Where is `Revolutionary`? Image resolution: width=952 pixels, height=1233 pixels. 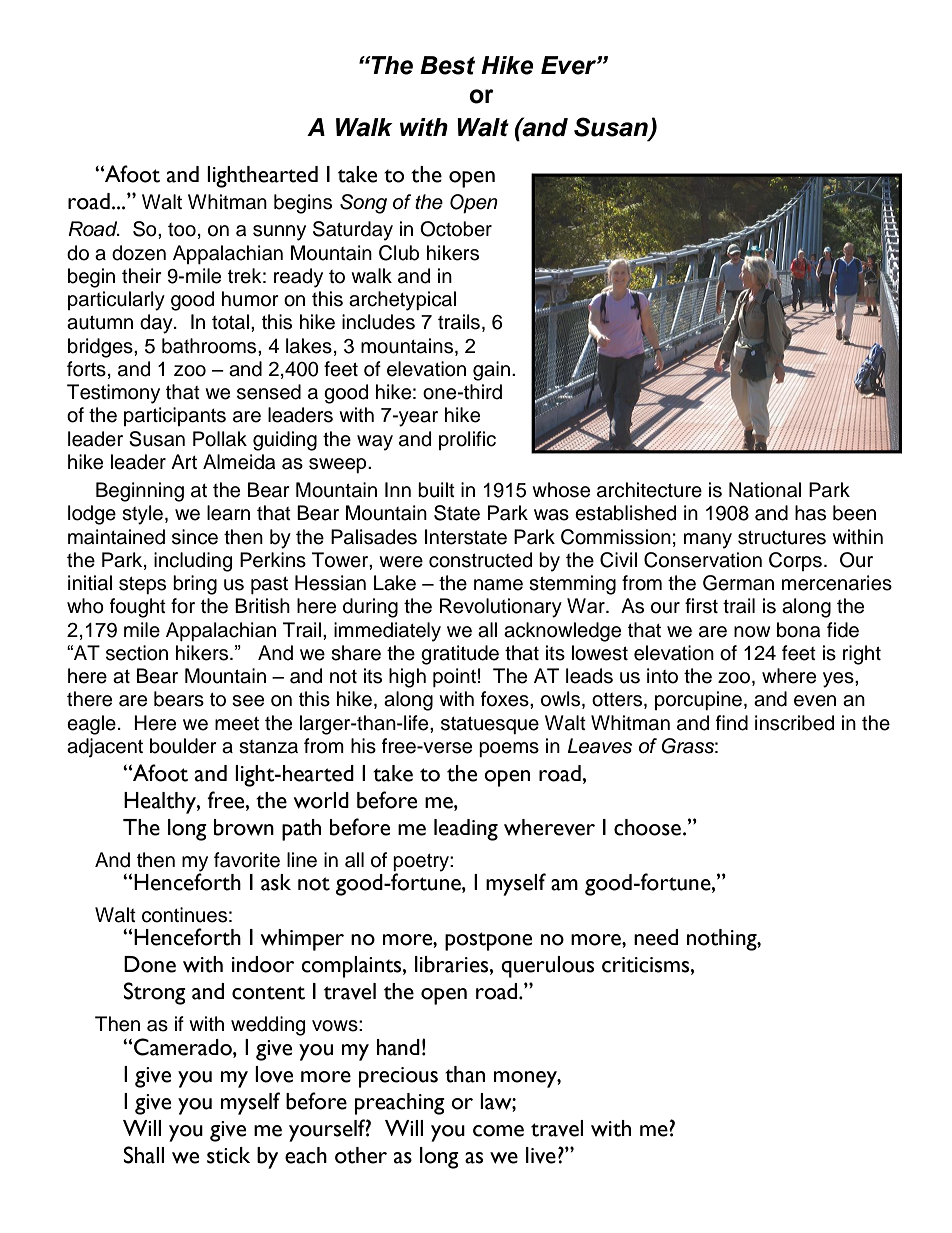
Revolutionary is located at coordinates (501, 608).
